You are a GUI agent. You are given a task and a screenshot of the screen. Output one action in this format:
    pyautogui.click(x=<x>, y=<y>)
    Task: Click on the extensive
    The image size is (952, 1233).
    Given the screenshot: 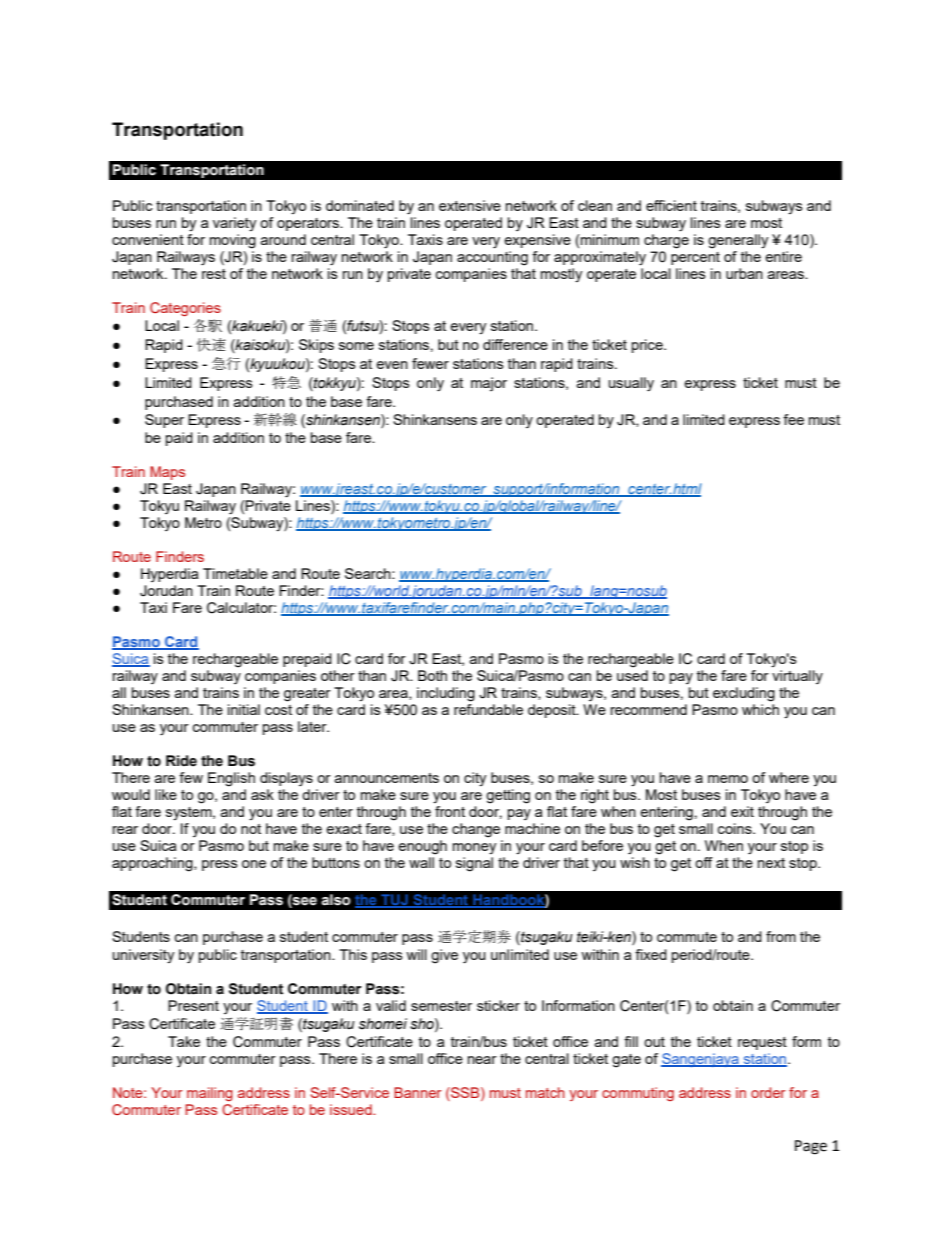 What is the action you would take?
    pyautogui.click(x=470, y=205)
